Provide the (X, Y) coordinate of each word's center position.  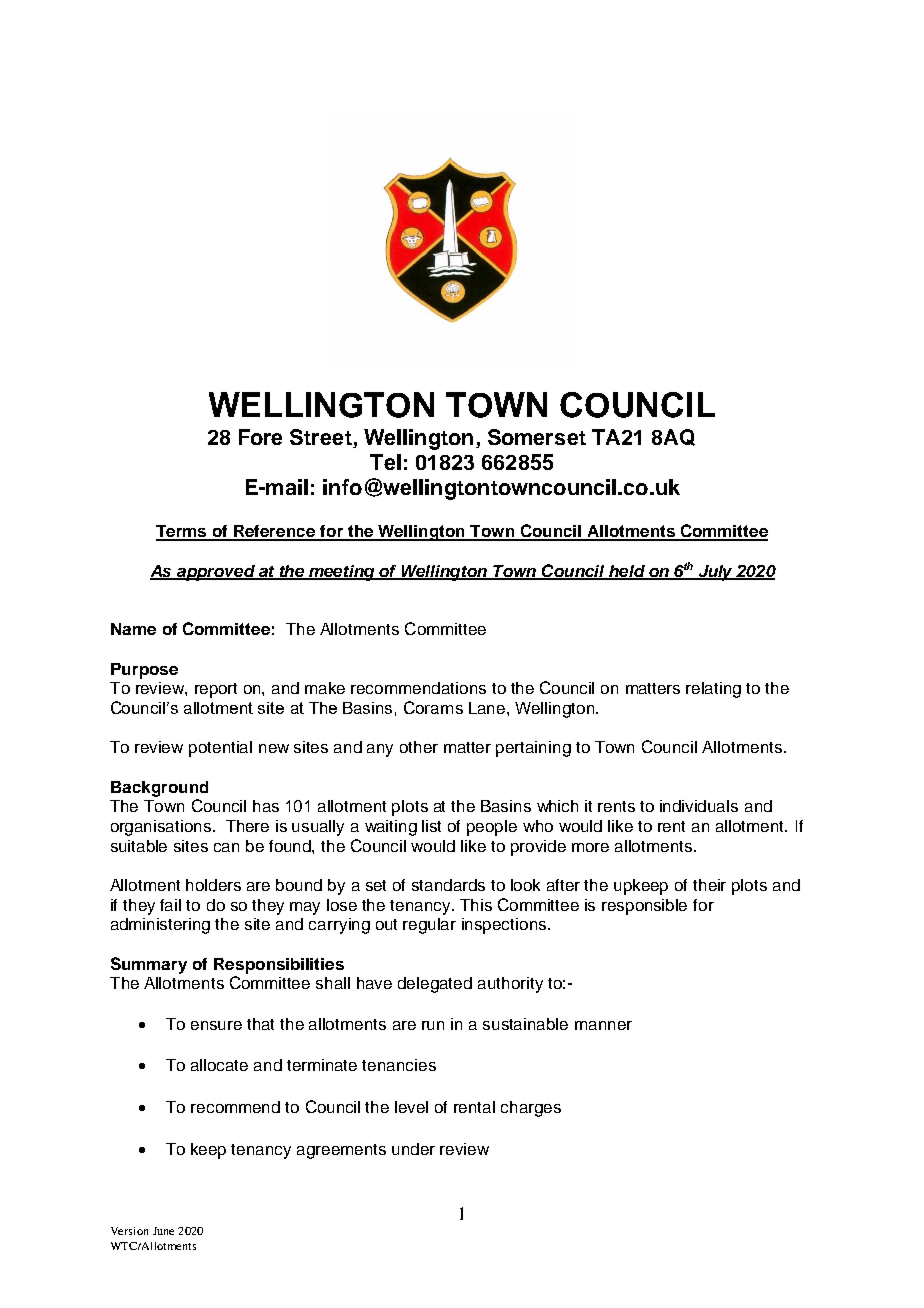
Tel (385, 462)
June (163, 1231)
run (433, 1025)
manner (603, 1025)
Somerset (537, 437)
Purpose (144, 671)
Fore (260, 437)
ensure (216, 1025)
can (226, 847)
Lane (488, 708)
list (431, 826)
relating (713, 690)
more (590, 847)
